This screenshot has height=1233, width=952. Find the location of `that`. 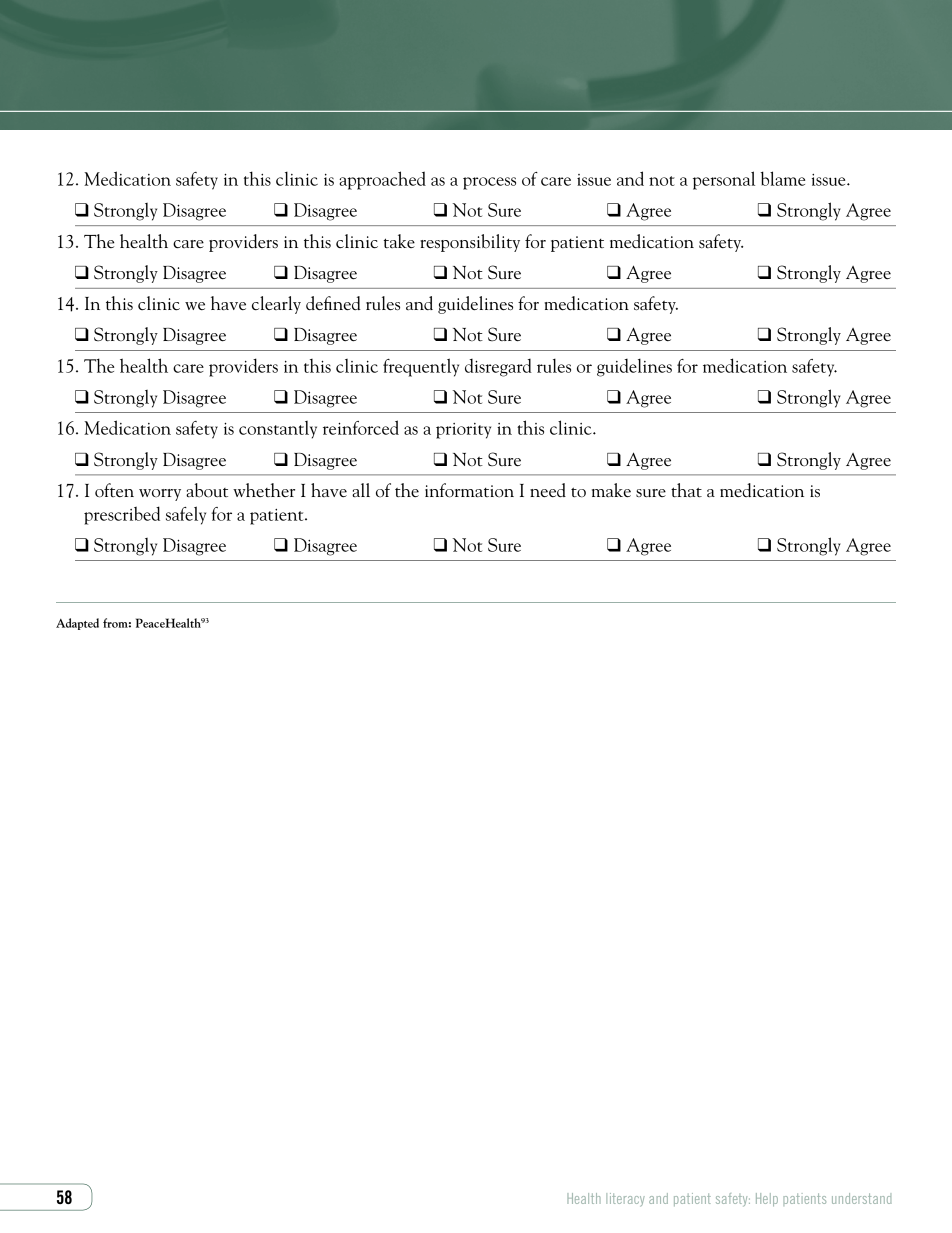

that is located at coordinates (686, 490).
